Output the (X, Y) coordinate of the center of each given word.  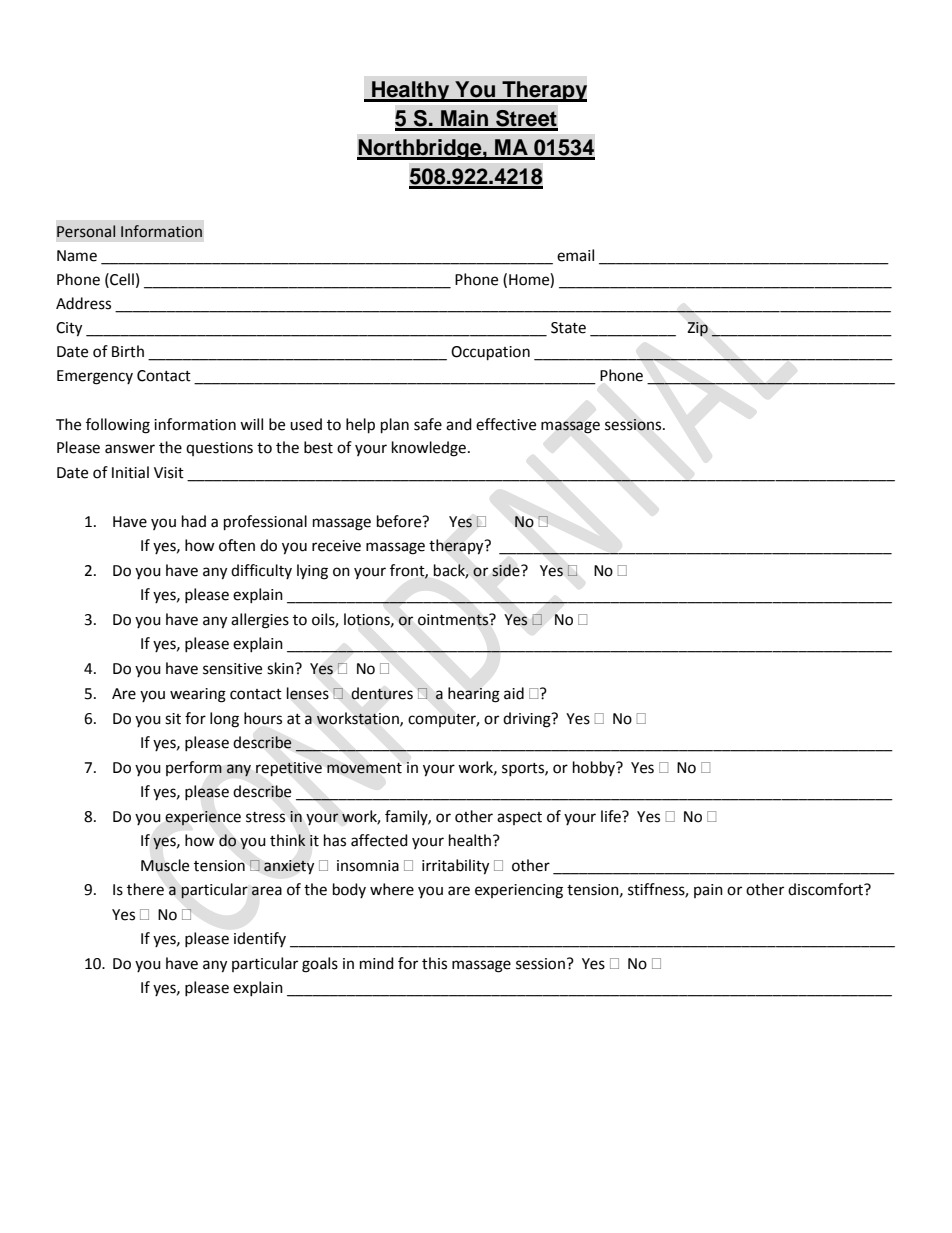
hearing (474, 695)
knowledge (429, 449)
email (575, 255)
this (434, 963)
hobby (595, 768)
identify (260, 939)
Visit (169, 473)
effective (506, 424)
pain (708, 891)
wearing (198, 695)
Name (77, 256)
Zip (697, 329)
